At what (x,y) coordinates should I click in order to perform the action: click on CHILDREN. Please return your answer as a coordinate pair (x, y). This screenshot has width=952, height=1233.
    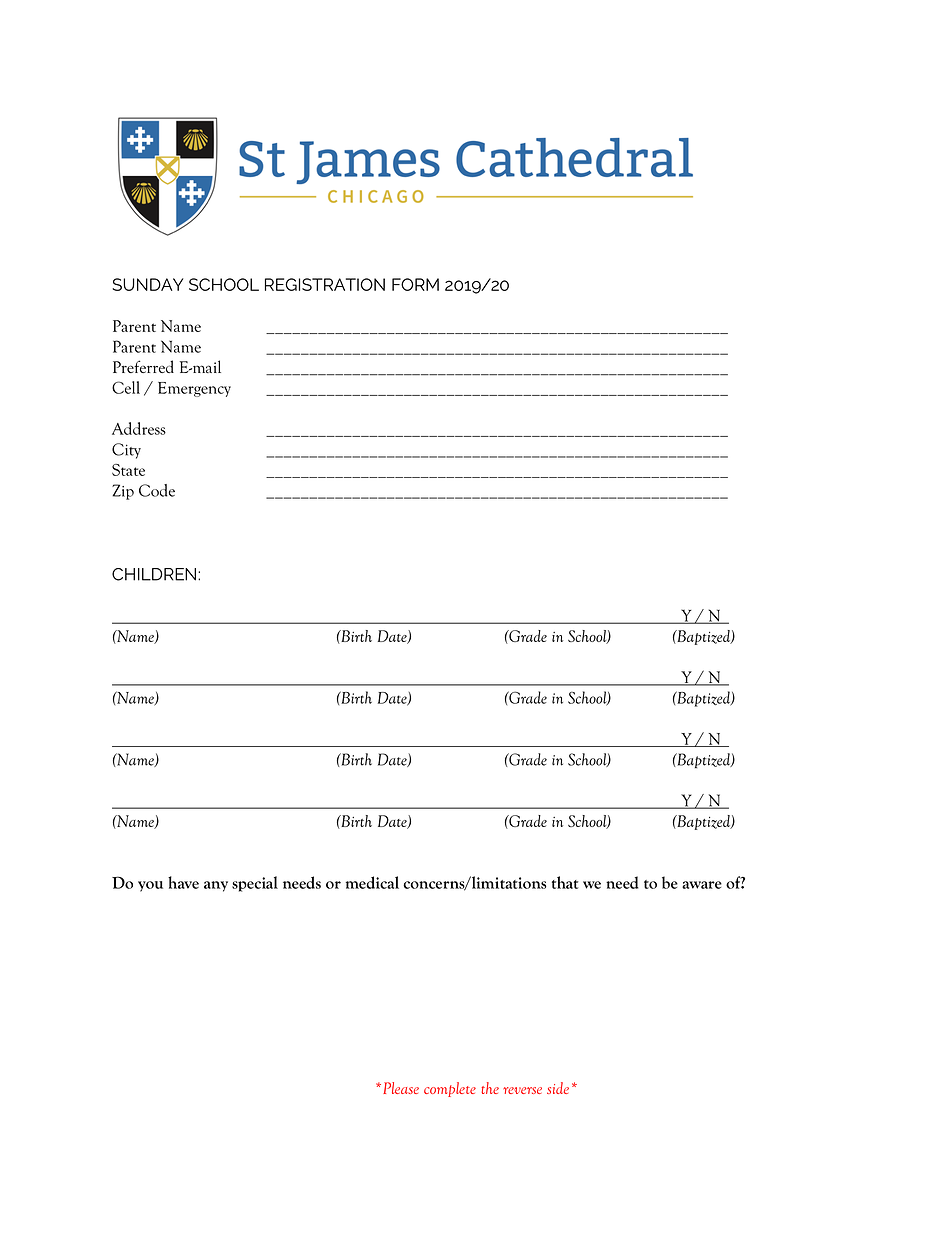
    Looking at the image, I should click on (154, 574).
